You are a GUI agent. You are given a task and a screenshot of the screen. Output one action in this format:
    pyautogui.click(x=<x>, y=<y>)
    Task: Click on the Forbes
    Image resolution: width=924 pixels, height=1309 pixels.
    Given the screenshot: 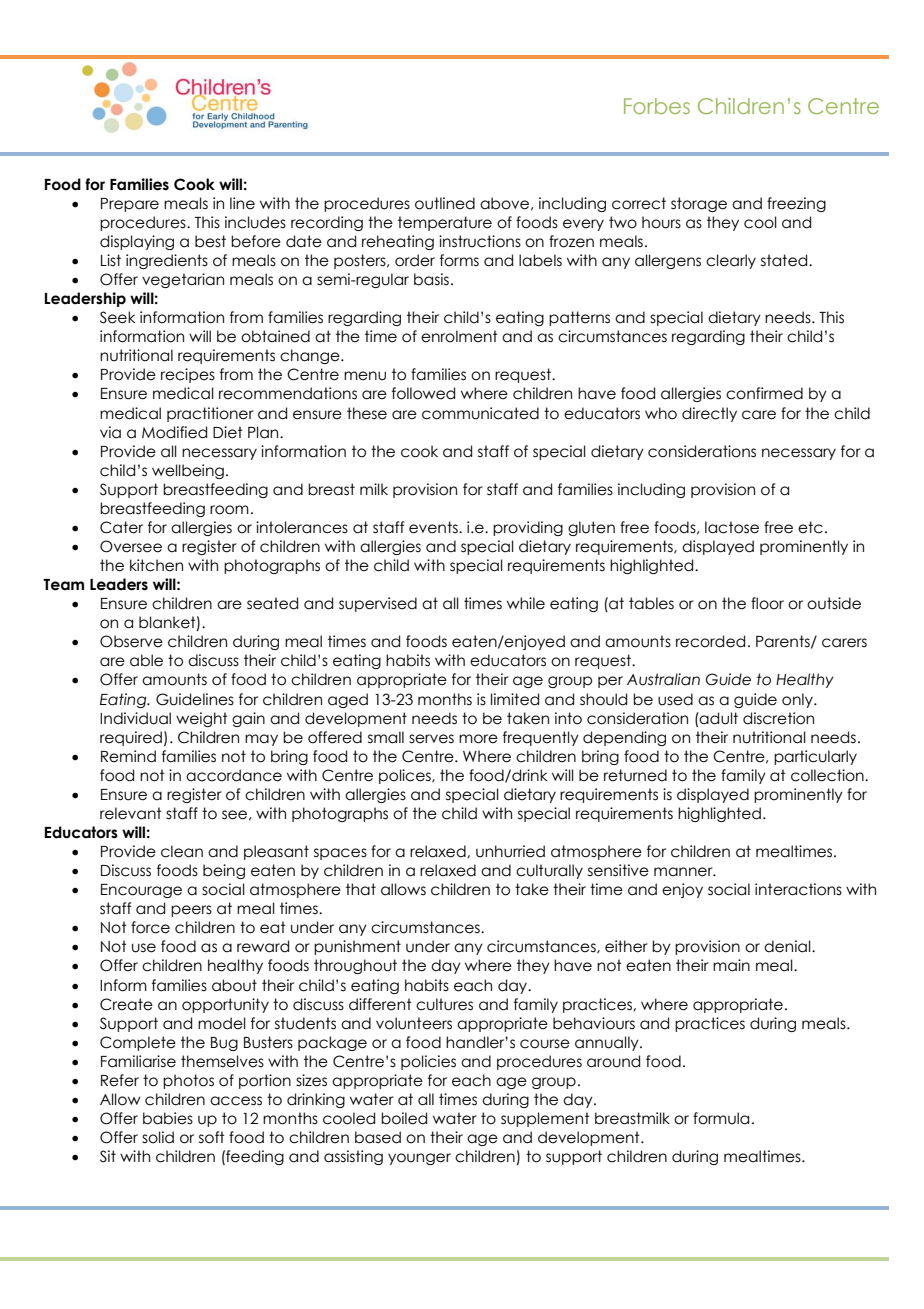 What is the action you would take?
    pyautogui.click(x=657, y=106)
